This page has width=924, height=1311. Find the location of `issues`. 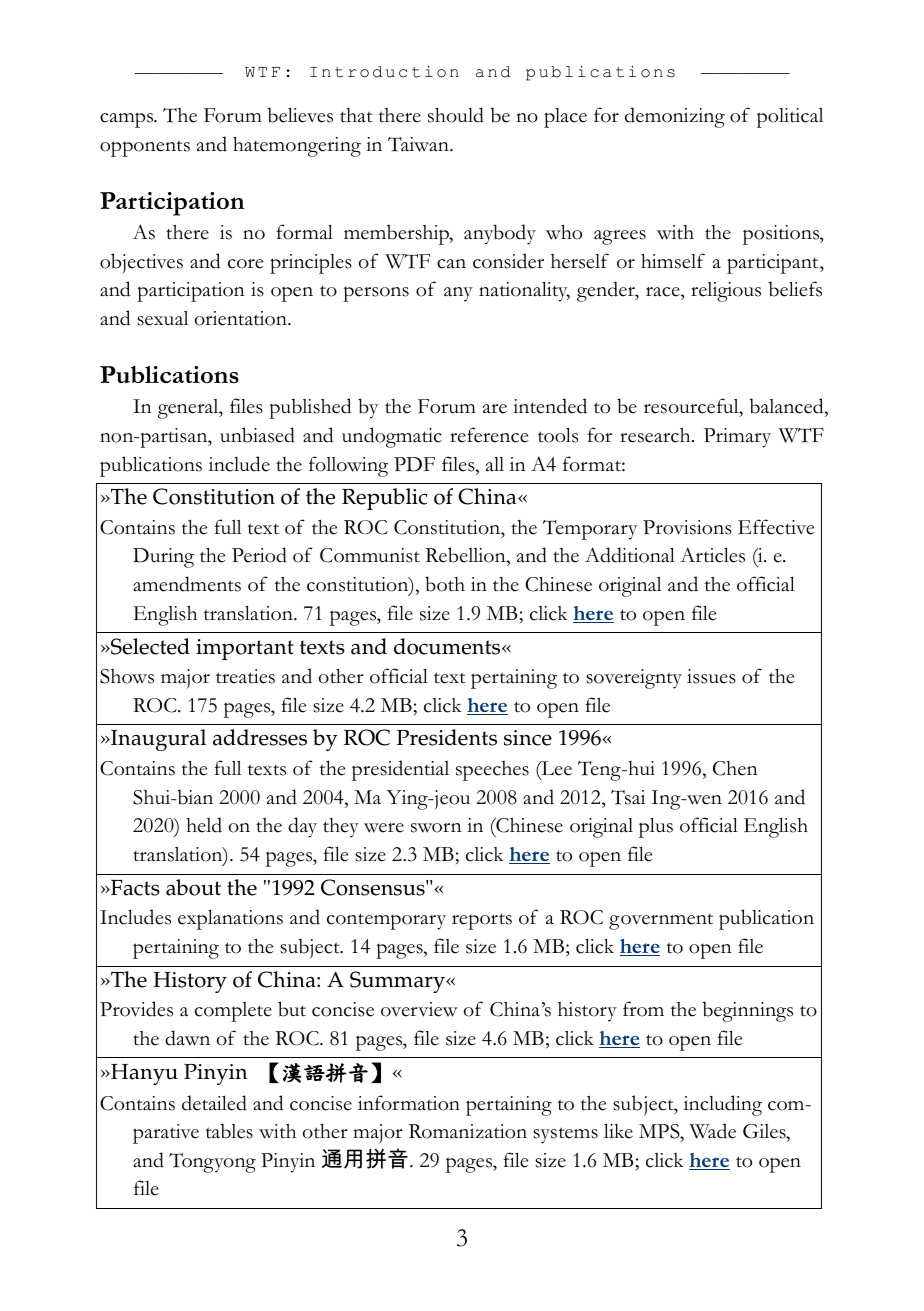

issues is located at coordinates (711, 676).
